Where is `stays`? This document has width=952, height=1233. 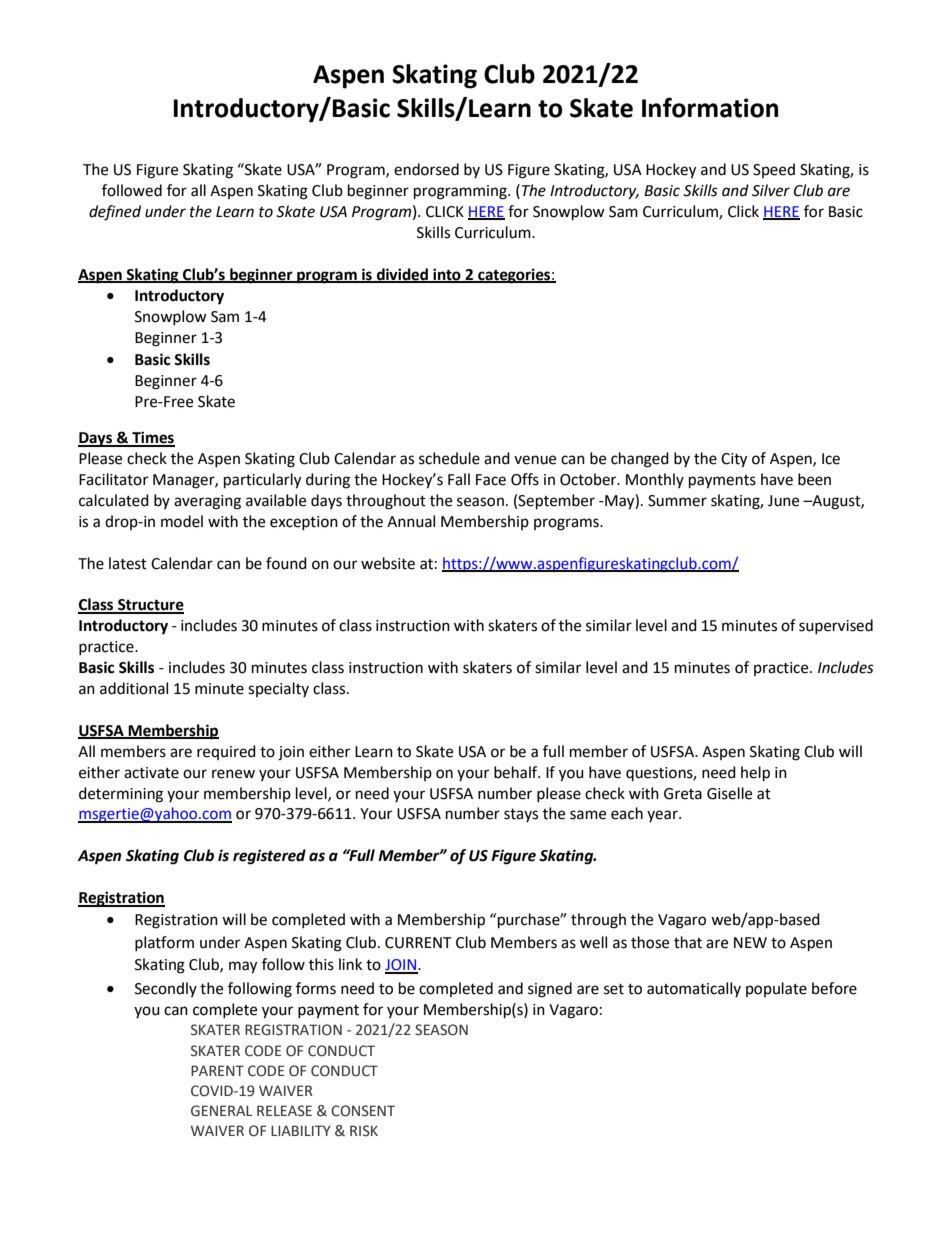 stays is located at coordinates (521, 815).
